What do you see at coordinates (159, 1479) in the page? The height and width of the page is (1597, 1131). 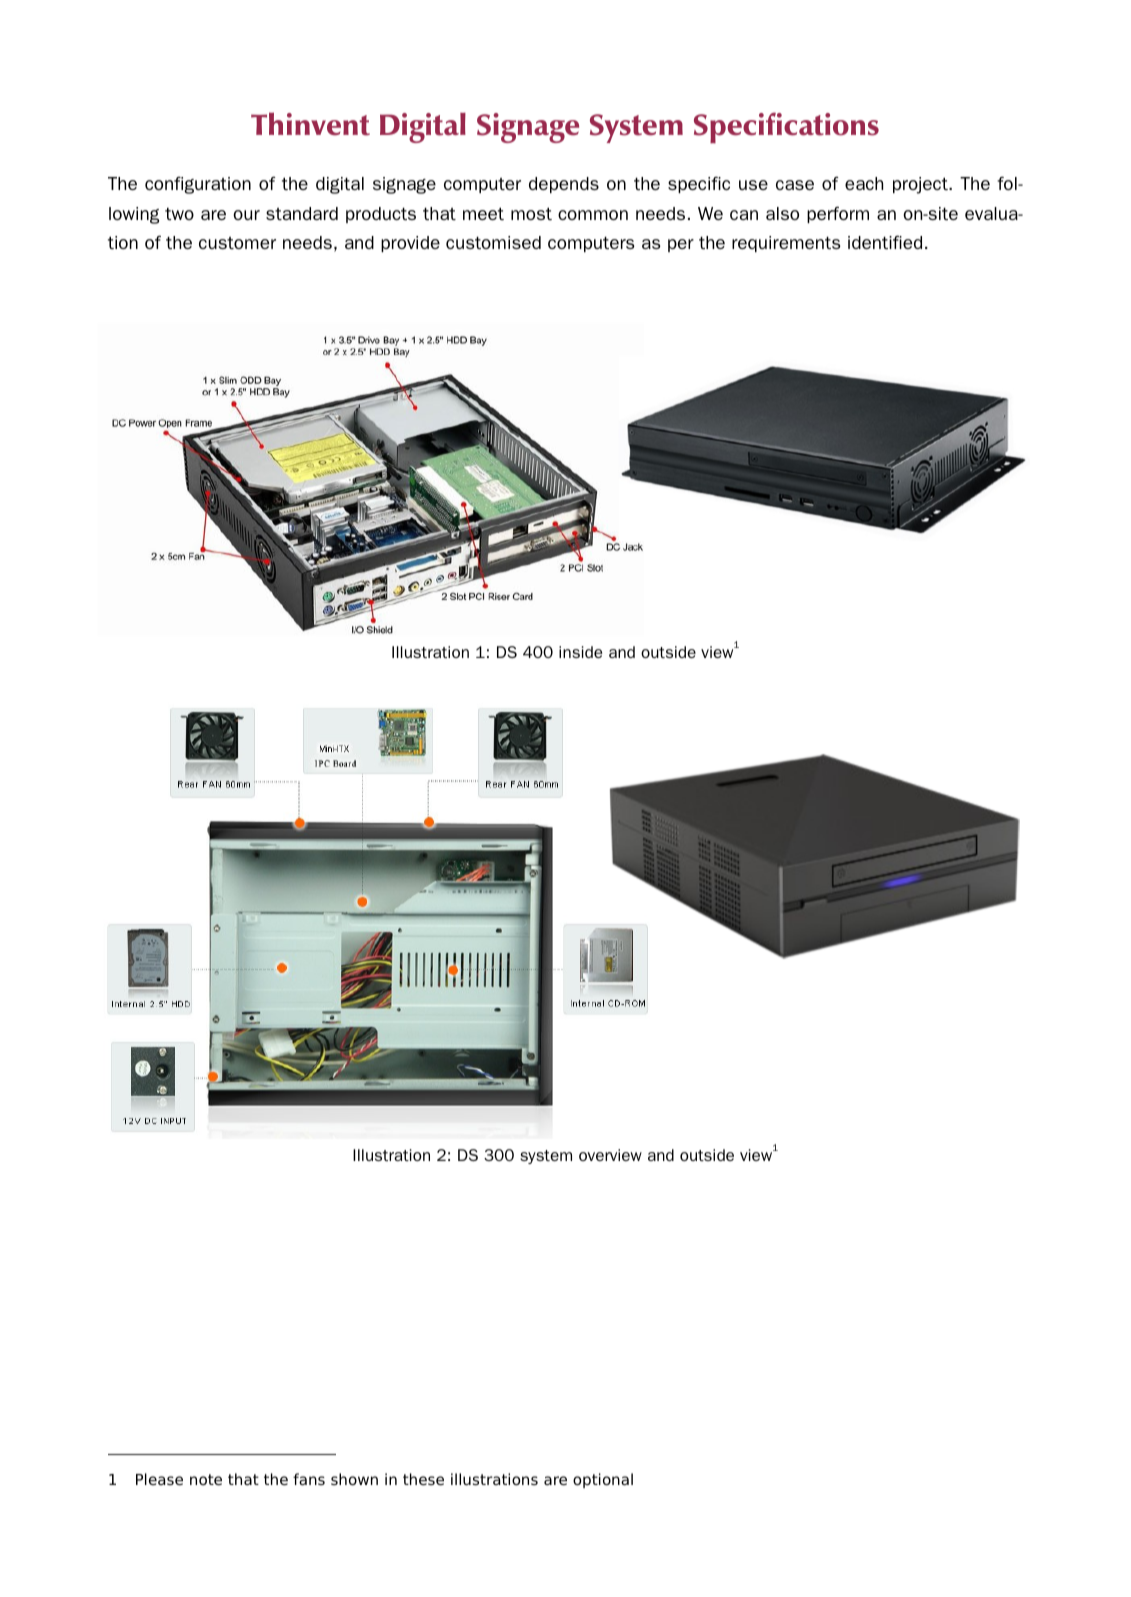 I see `Please` at bounding box center [159, 1479].
